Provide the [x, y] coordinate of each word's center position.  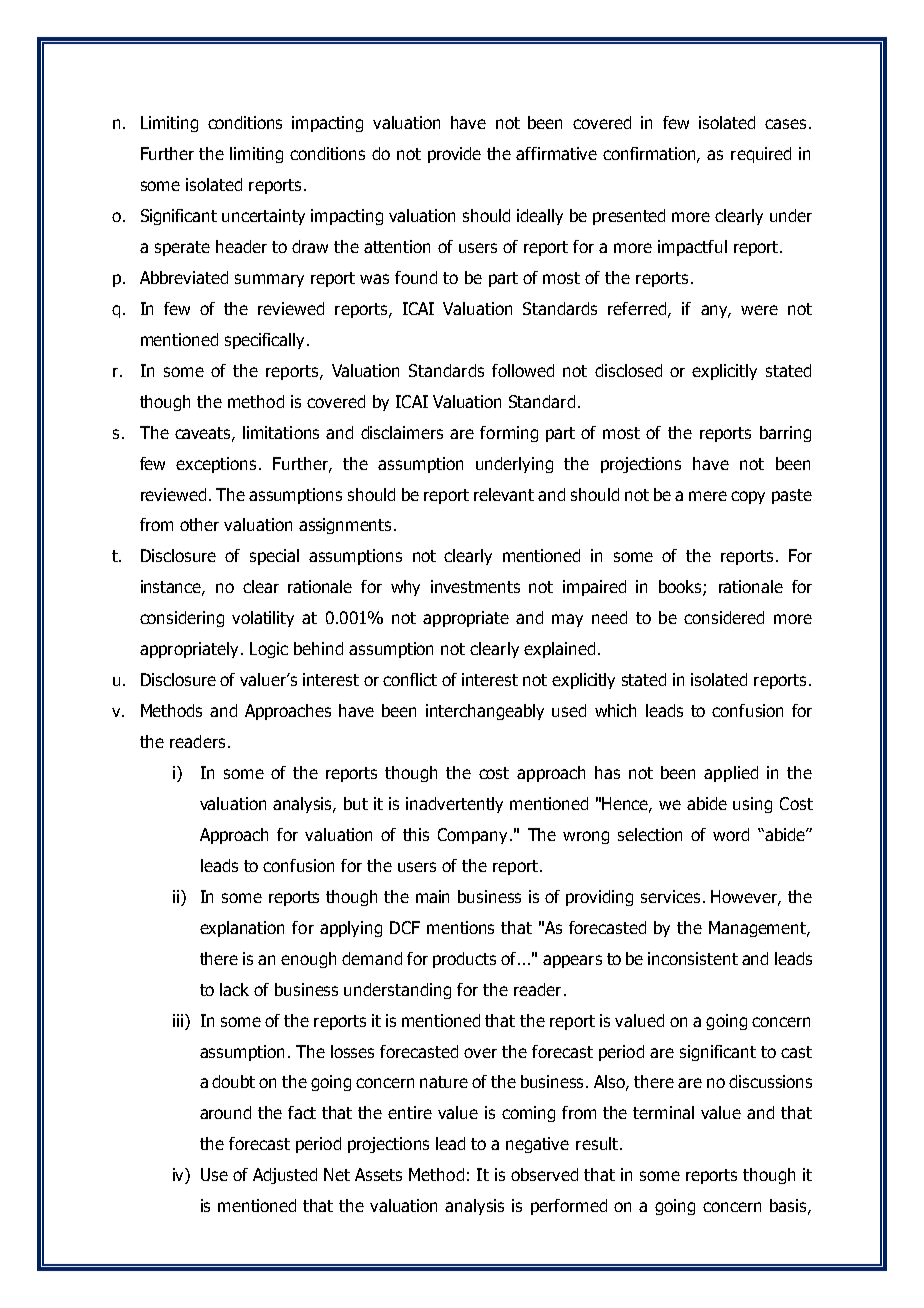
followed [523, 370]
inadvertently [454, 805]
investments [475, 586]
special [274, 557]
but [356, 803]
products [464, 960]
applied [731, 774]
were [759, 310]
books [681, 588]
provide [454, 155]
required [761, 155]
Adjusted [285, 1176]
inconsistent [693, 958]
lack [234, 989]
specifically [266, 341]
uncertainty [263, 217]
